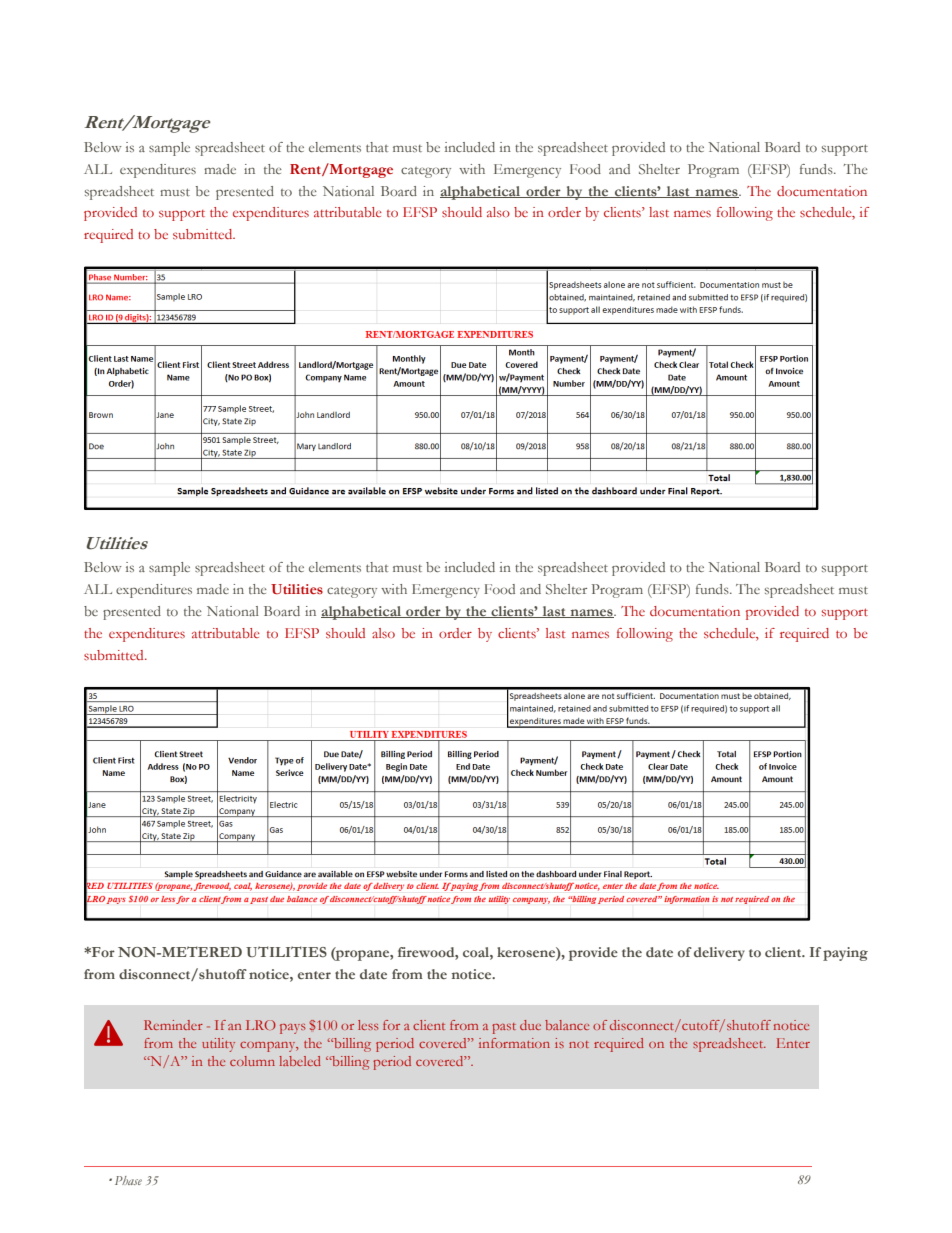 Image resolution: width=952 pixels, height=1233 pixels. I want to click on Phase, so click(128, 1180).
